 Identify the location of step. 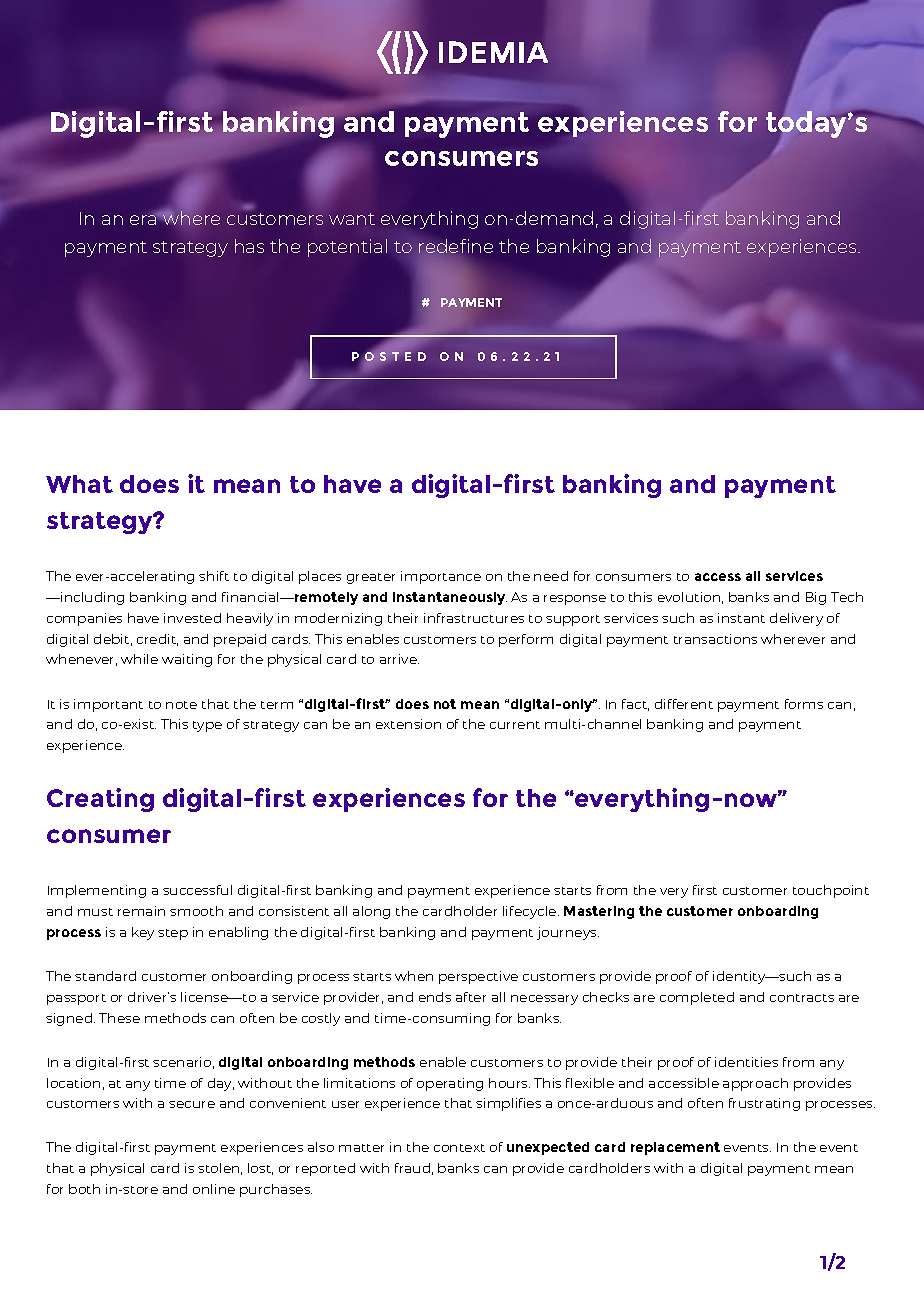
(173, 934).
